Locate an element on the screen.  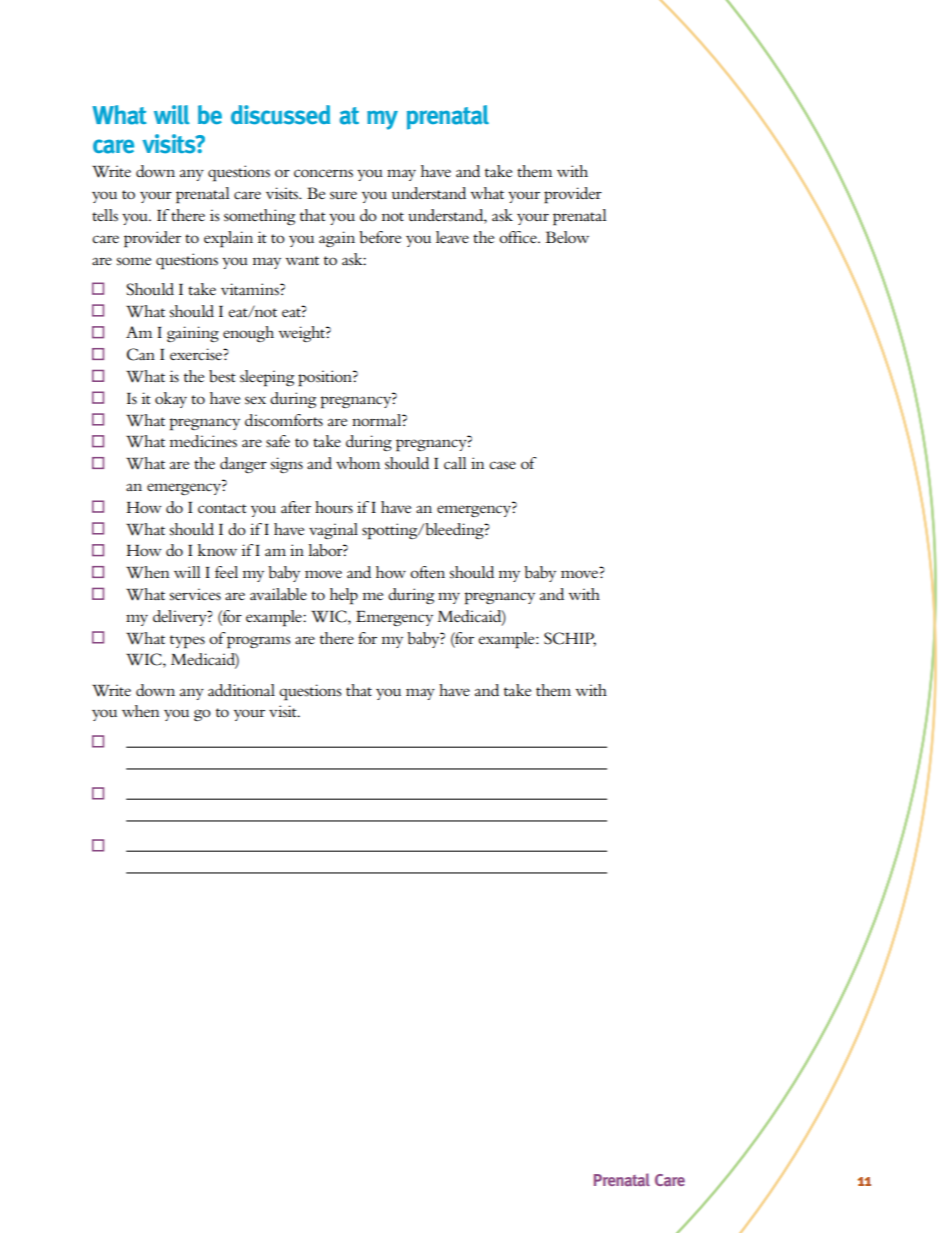
programs is located at coordinates (259, 642).
